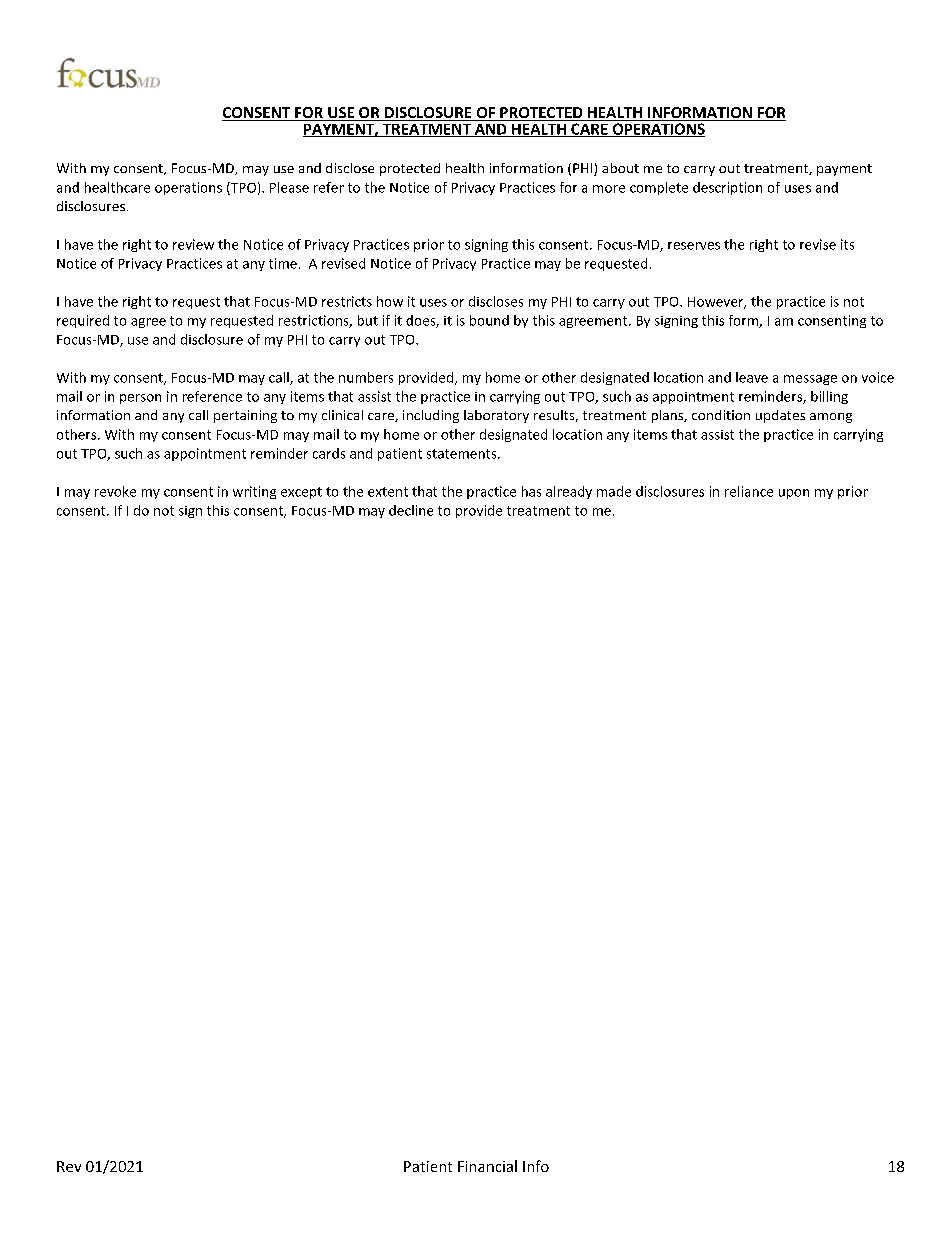 The width and height of the document is (952, 1233). What do you see at coordinates (496, 416) in the document?
I see `laboratory` at bounding box center [496, 416].
